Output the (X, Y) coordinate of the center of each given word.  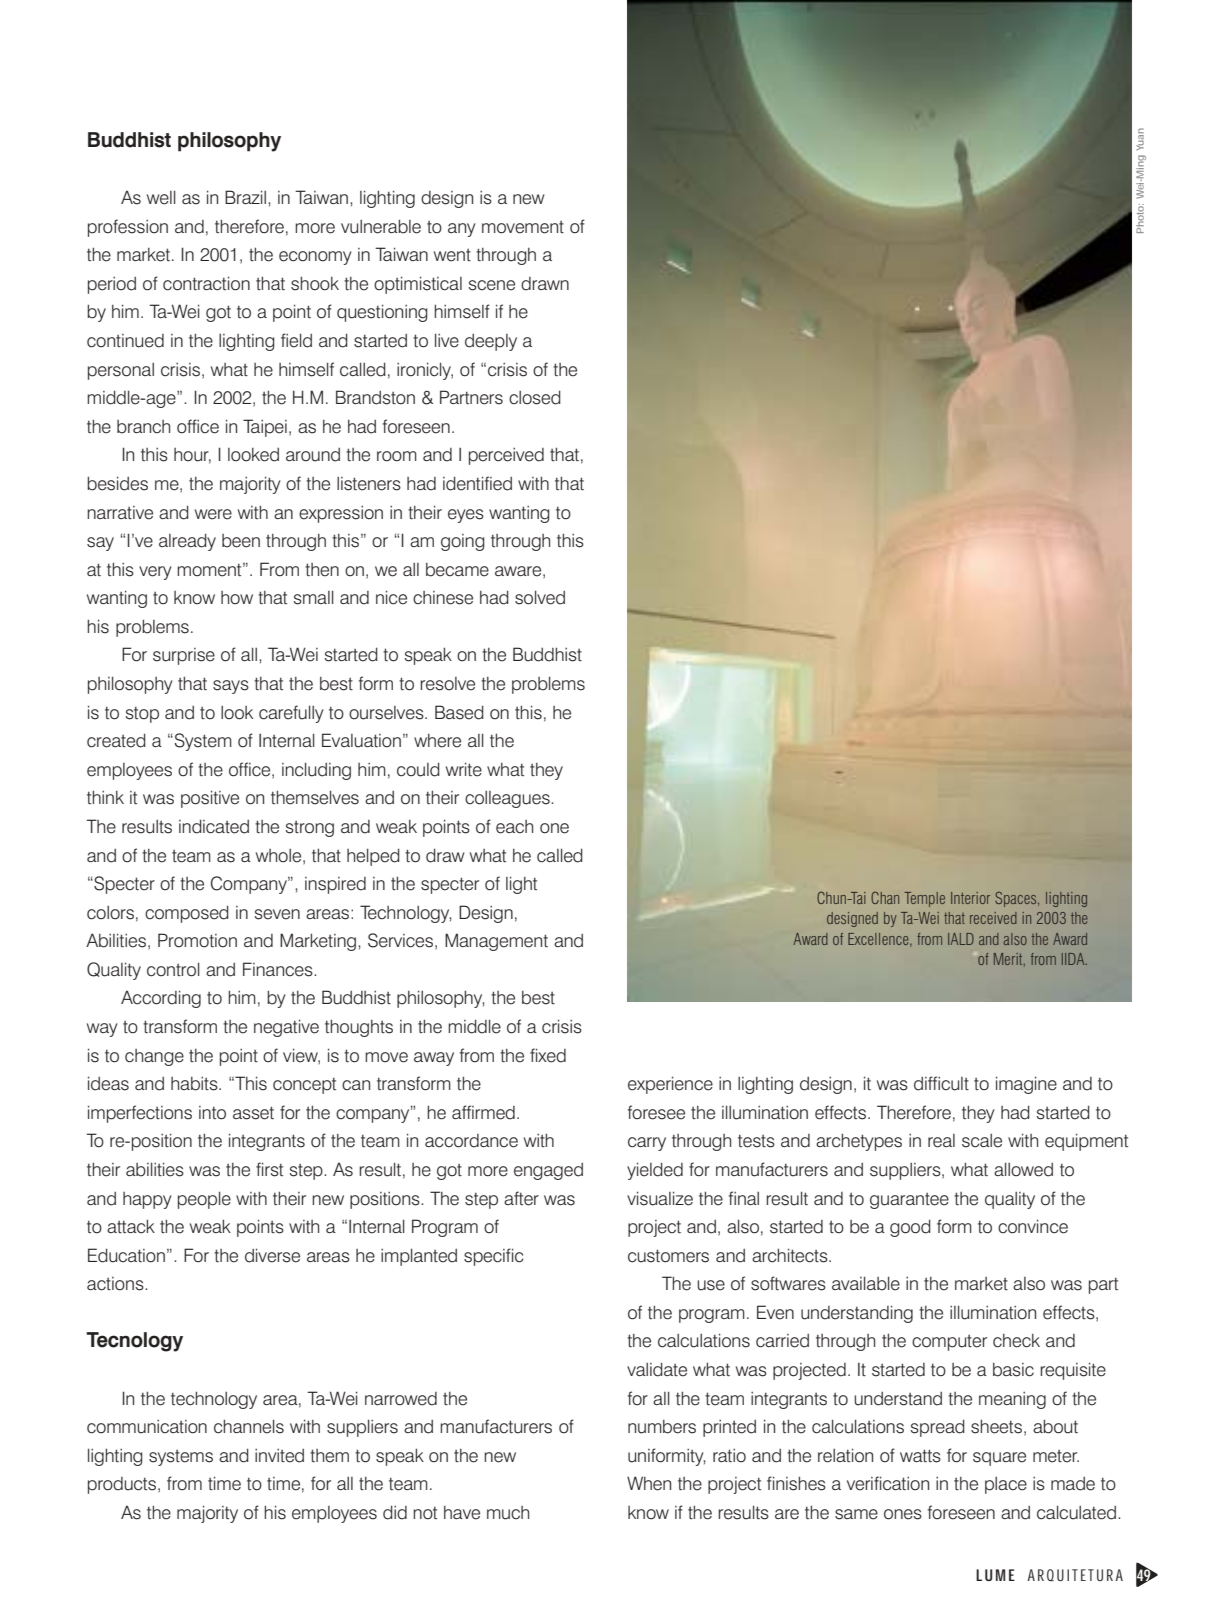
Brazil (245, 197)
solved (540, 597)
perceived (506, 456)
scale (982, 1141)
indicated (214, 826)
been (241, 541)
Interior (970, 898)
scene (491, 285)
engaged (548, 1171)
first (269, 1169)
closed (535, 397)
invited (279, 1456)
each (514, 827)
